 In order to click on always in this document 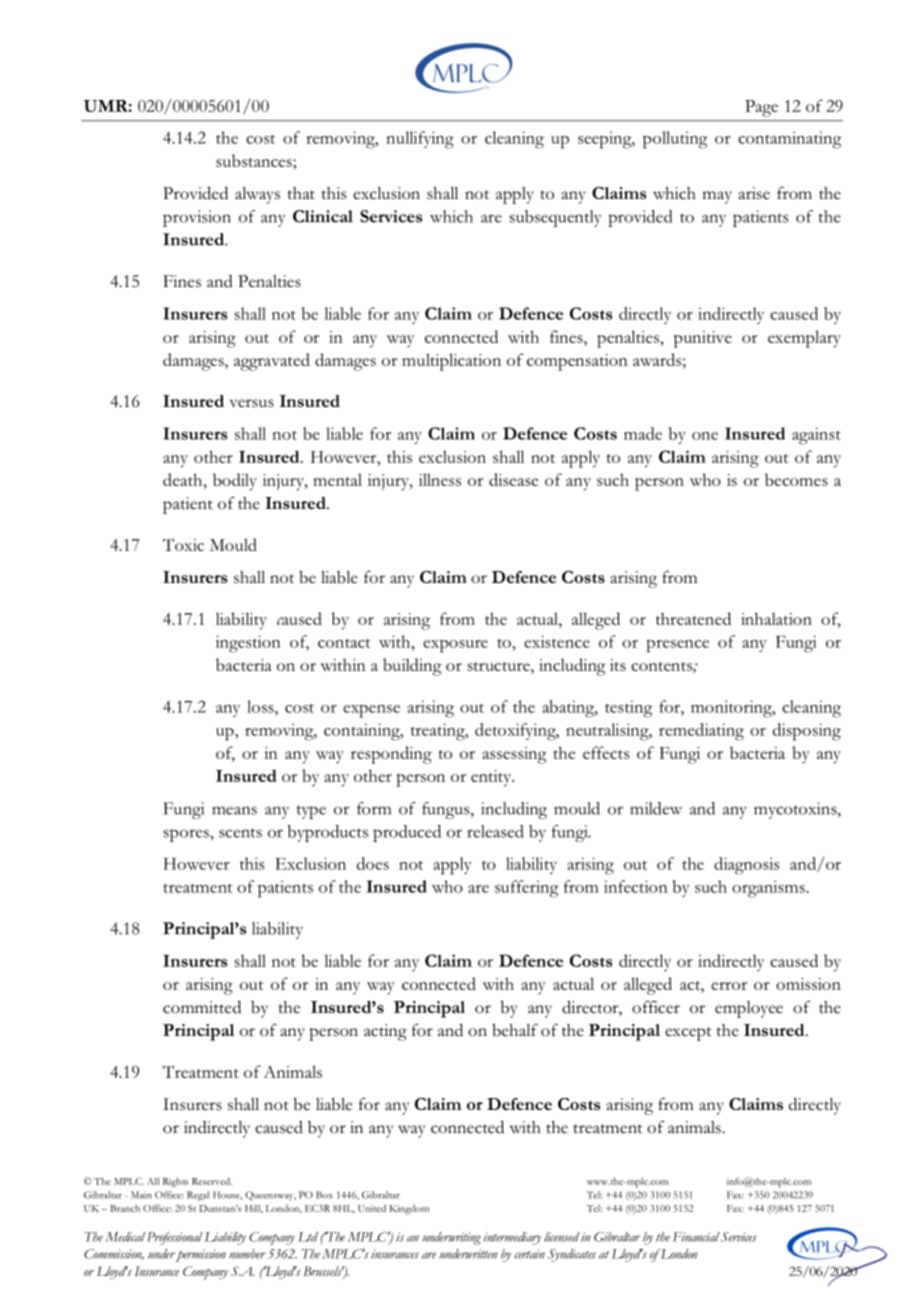, I will do `click(257, 195)`.
